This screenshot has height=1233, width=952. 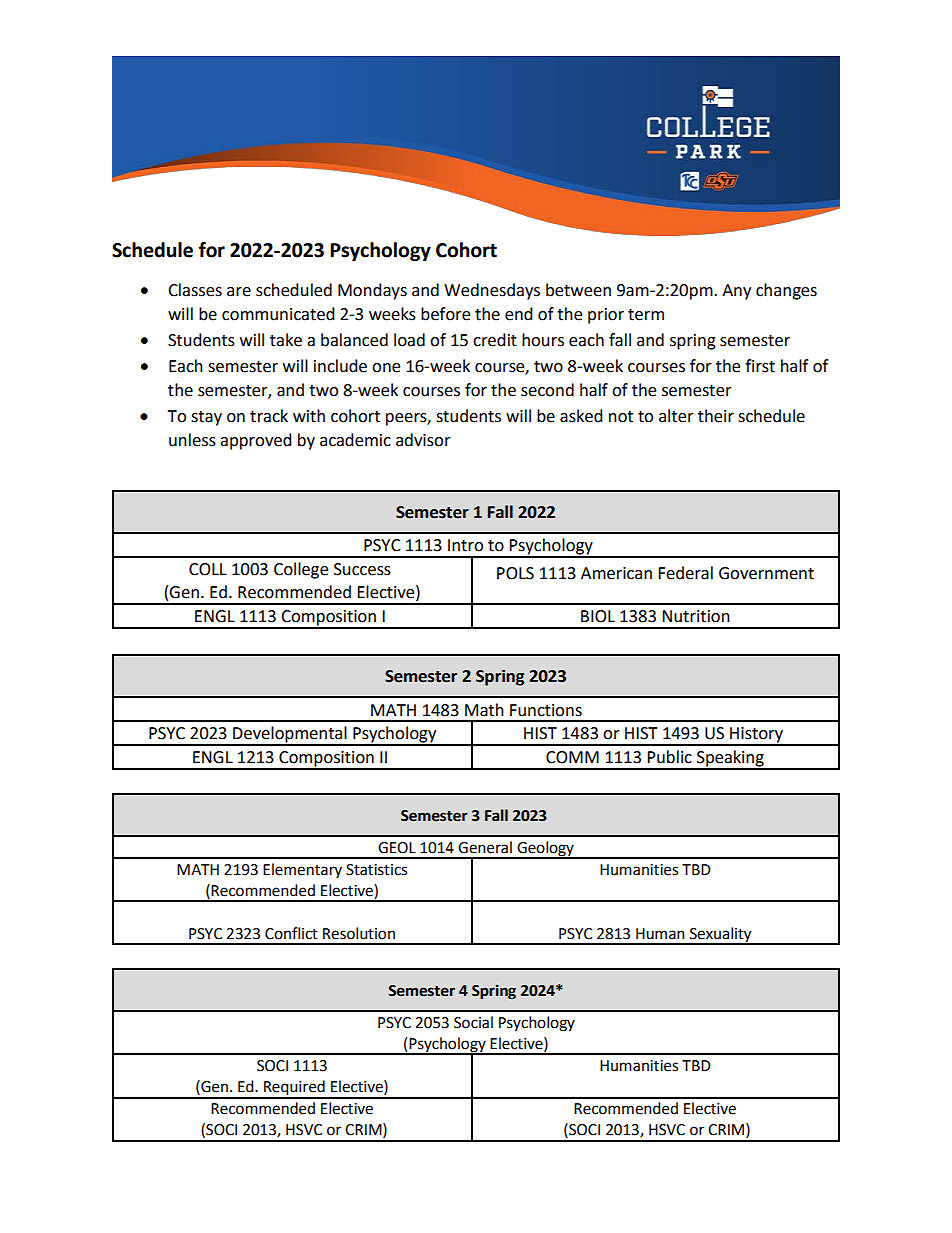 I want to click on Wednesdays, so click(x=492, y=291).
